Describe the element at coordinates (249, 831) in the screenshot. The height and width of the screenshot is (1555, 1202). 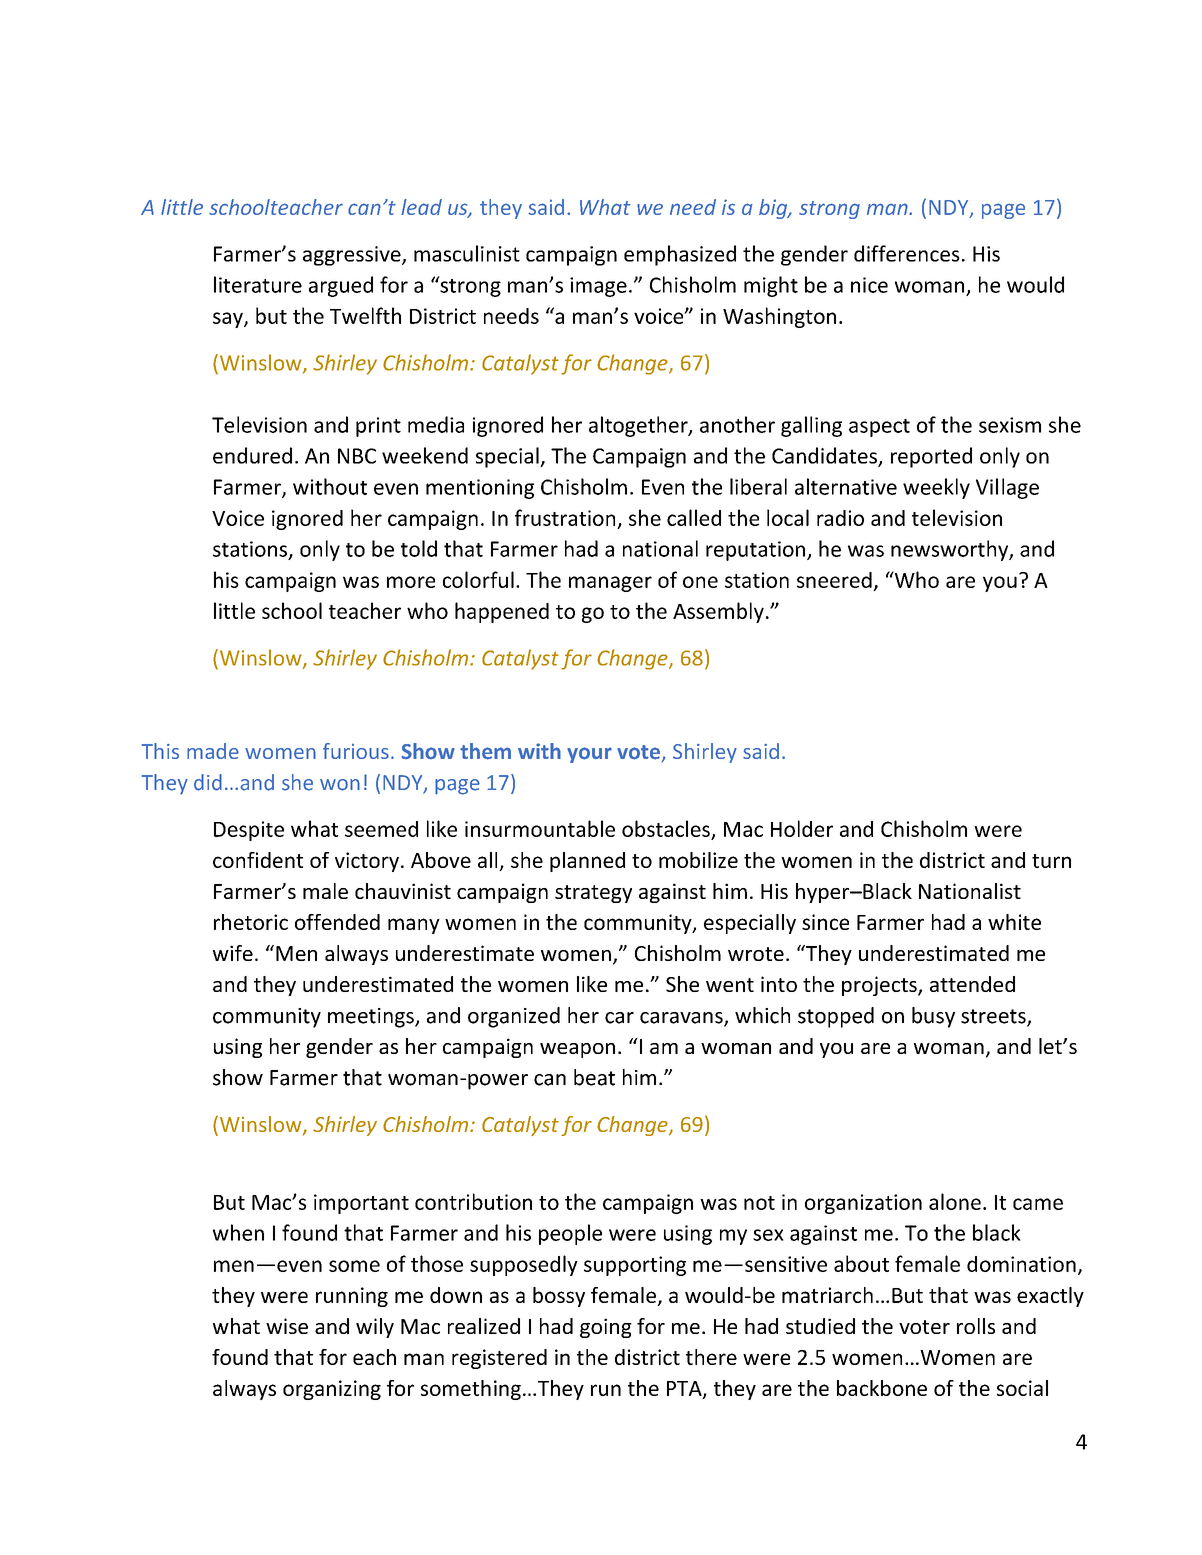
I see `Despite` at that location.
